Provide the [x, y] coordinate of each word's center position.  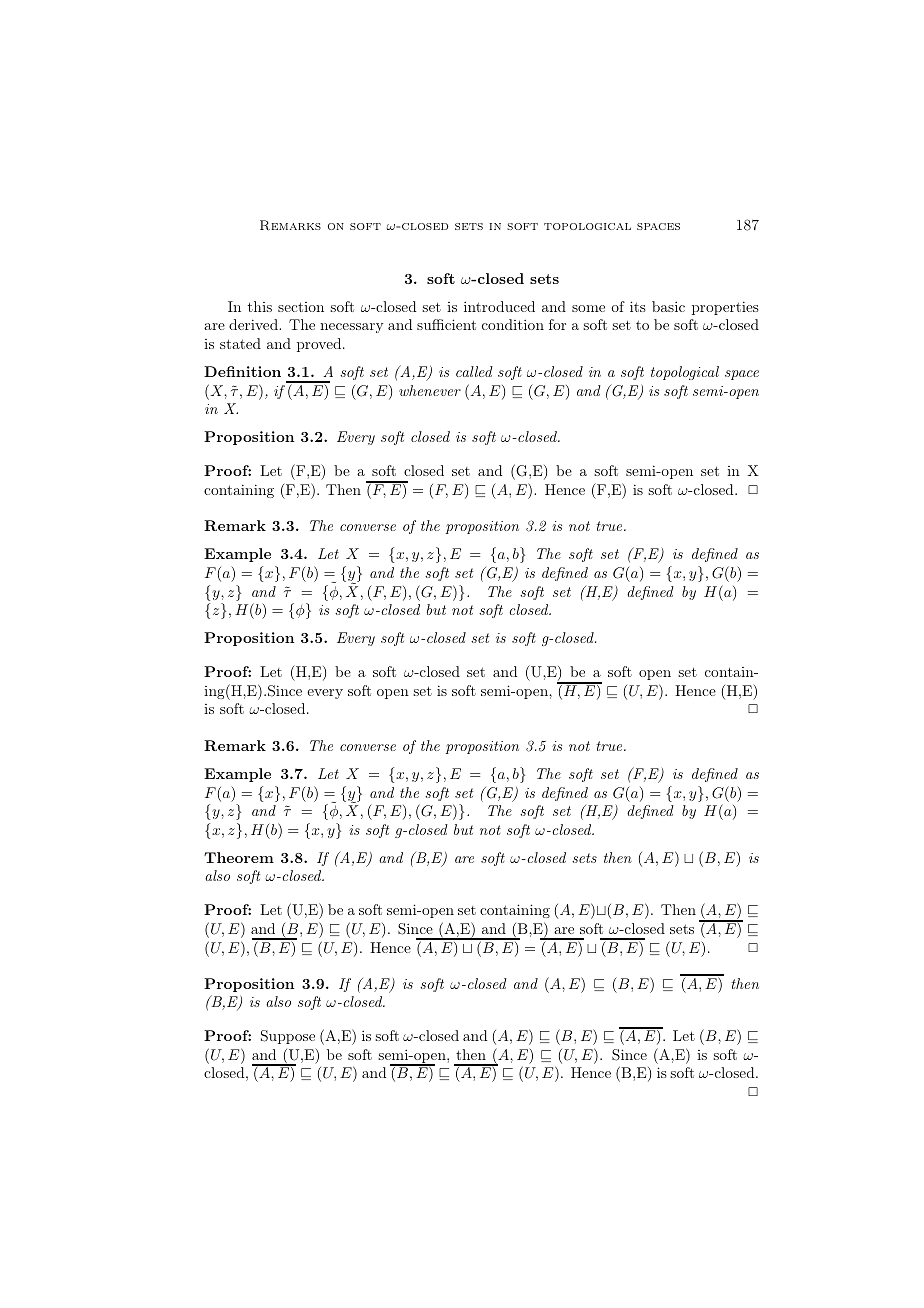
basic [668, 306]
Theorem [239, 857]
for [557, 324]
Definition [242, 371]
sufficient [446, 324]
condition [513, 324]
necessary [351, 328]
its [638, 306]
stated [240, 343]
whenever [430, 390]
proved [320, 345]
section [301, 307]
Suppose [288, 1037]
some [588, 308]
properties [725, 308]
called [474, 371]
